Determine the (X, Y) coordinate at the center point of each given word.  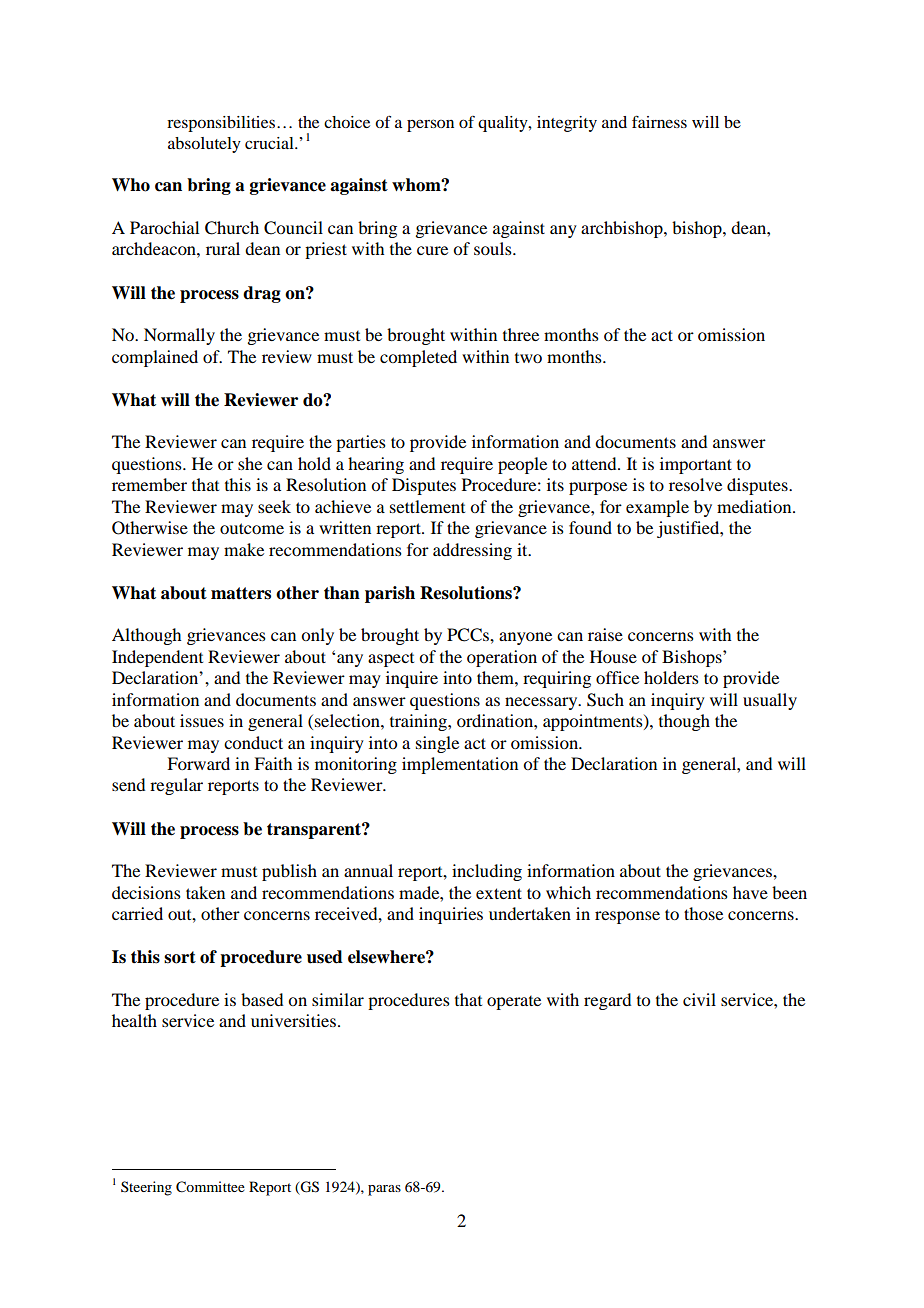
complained (155, 358)
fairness (659, 121)
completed (418, 358)
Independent (157, 658)
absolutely (204, 145)
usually (770, 701)
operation (502, 658)
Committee (210, 1187)
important (696, 465)
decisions (146, 892)
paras (384, 1190)
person (430, 125)
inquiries (451, 915)
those (703, 913)
